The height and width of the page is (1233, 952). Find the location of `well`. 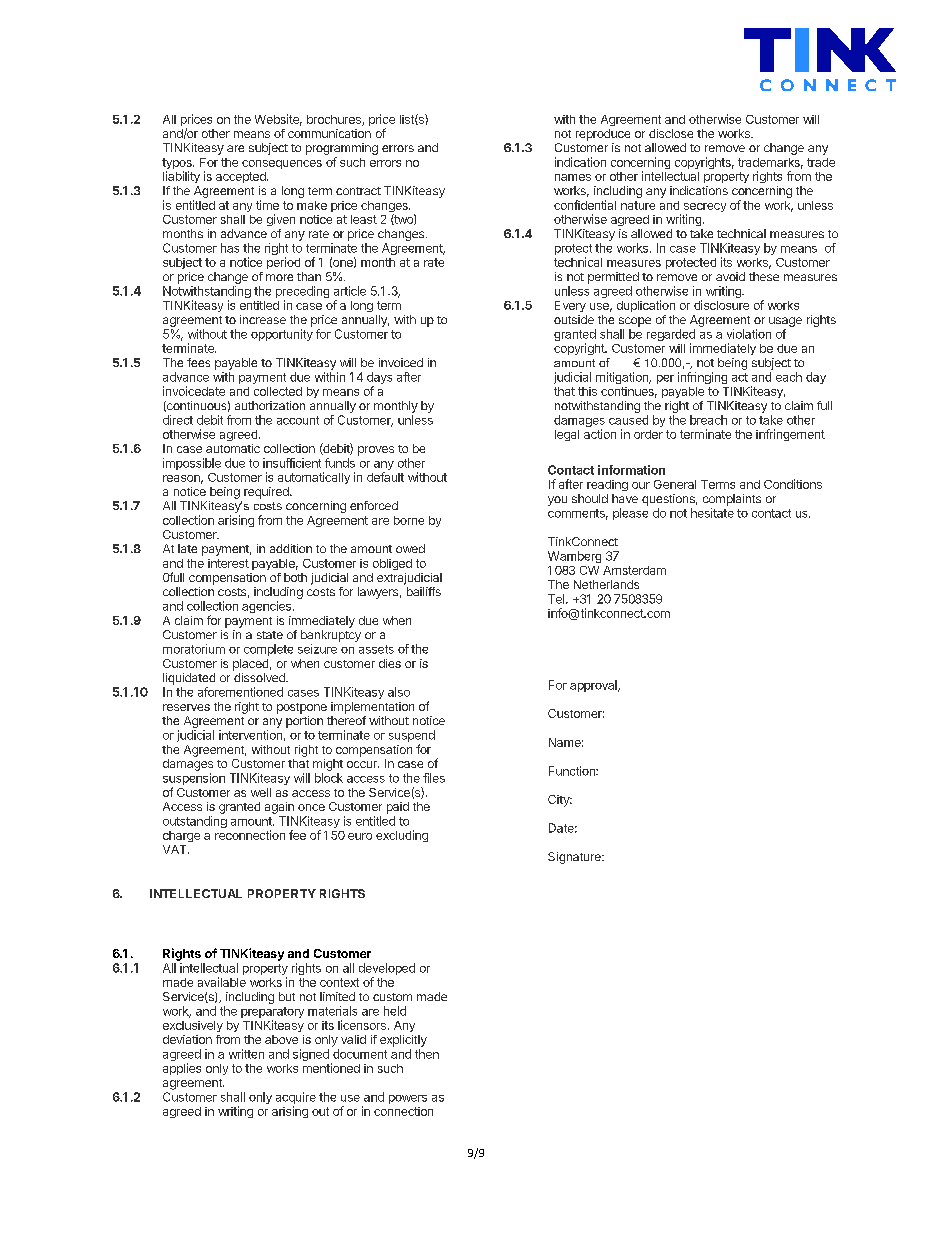

well is located at coordinates (261, 792).
